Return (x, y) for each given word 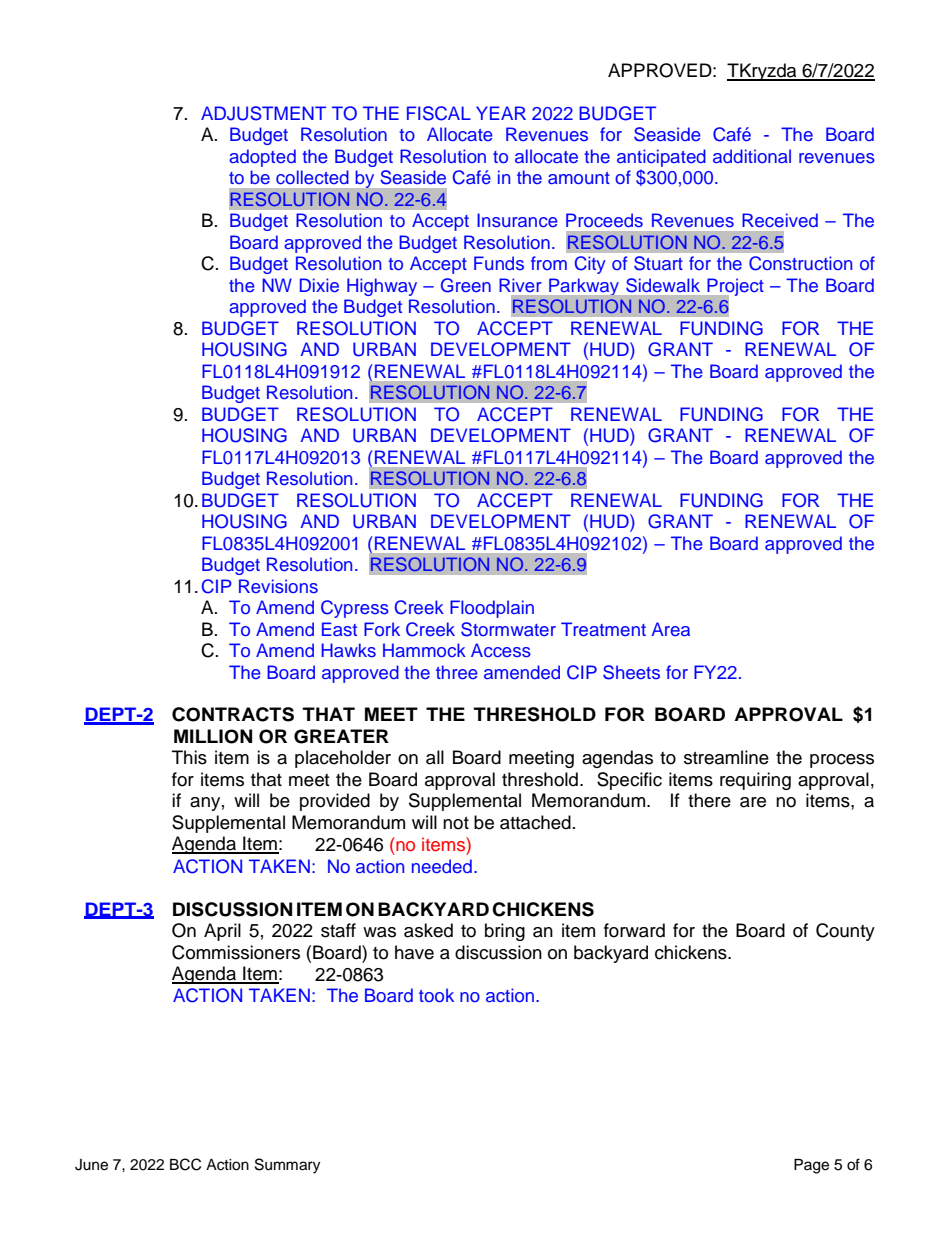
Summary (287, 1166)
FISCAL (439, 113)
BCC (185, 1164)
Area (670, 629)
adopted (262, 158)
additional (752, 156)
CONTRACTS (233, 714)
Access (501, 650)
